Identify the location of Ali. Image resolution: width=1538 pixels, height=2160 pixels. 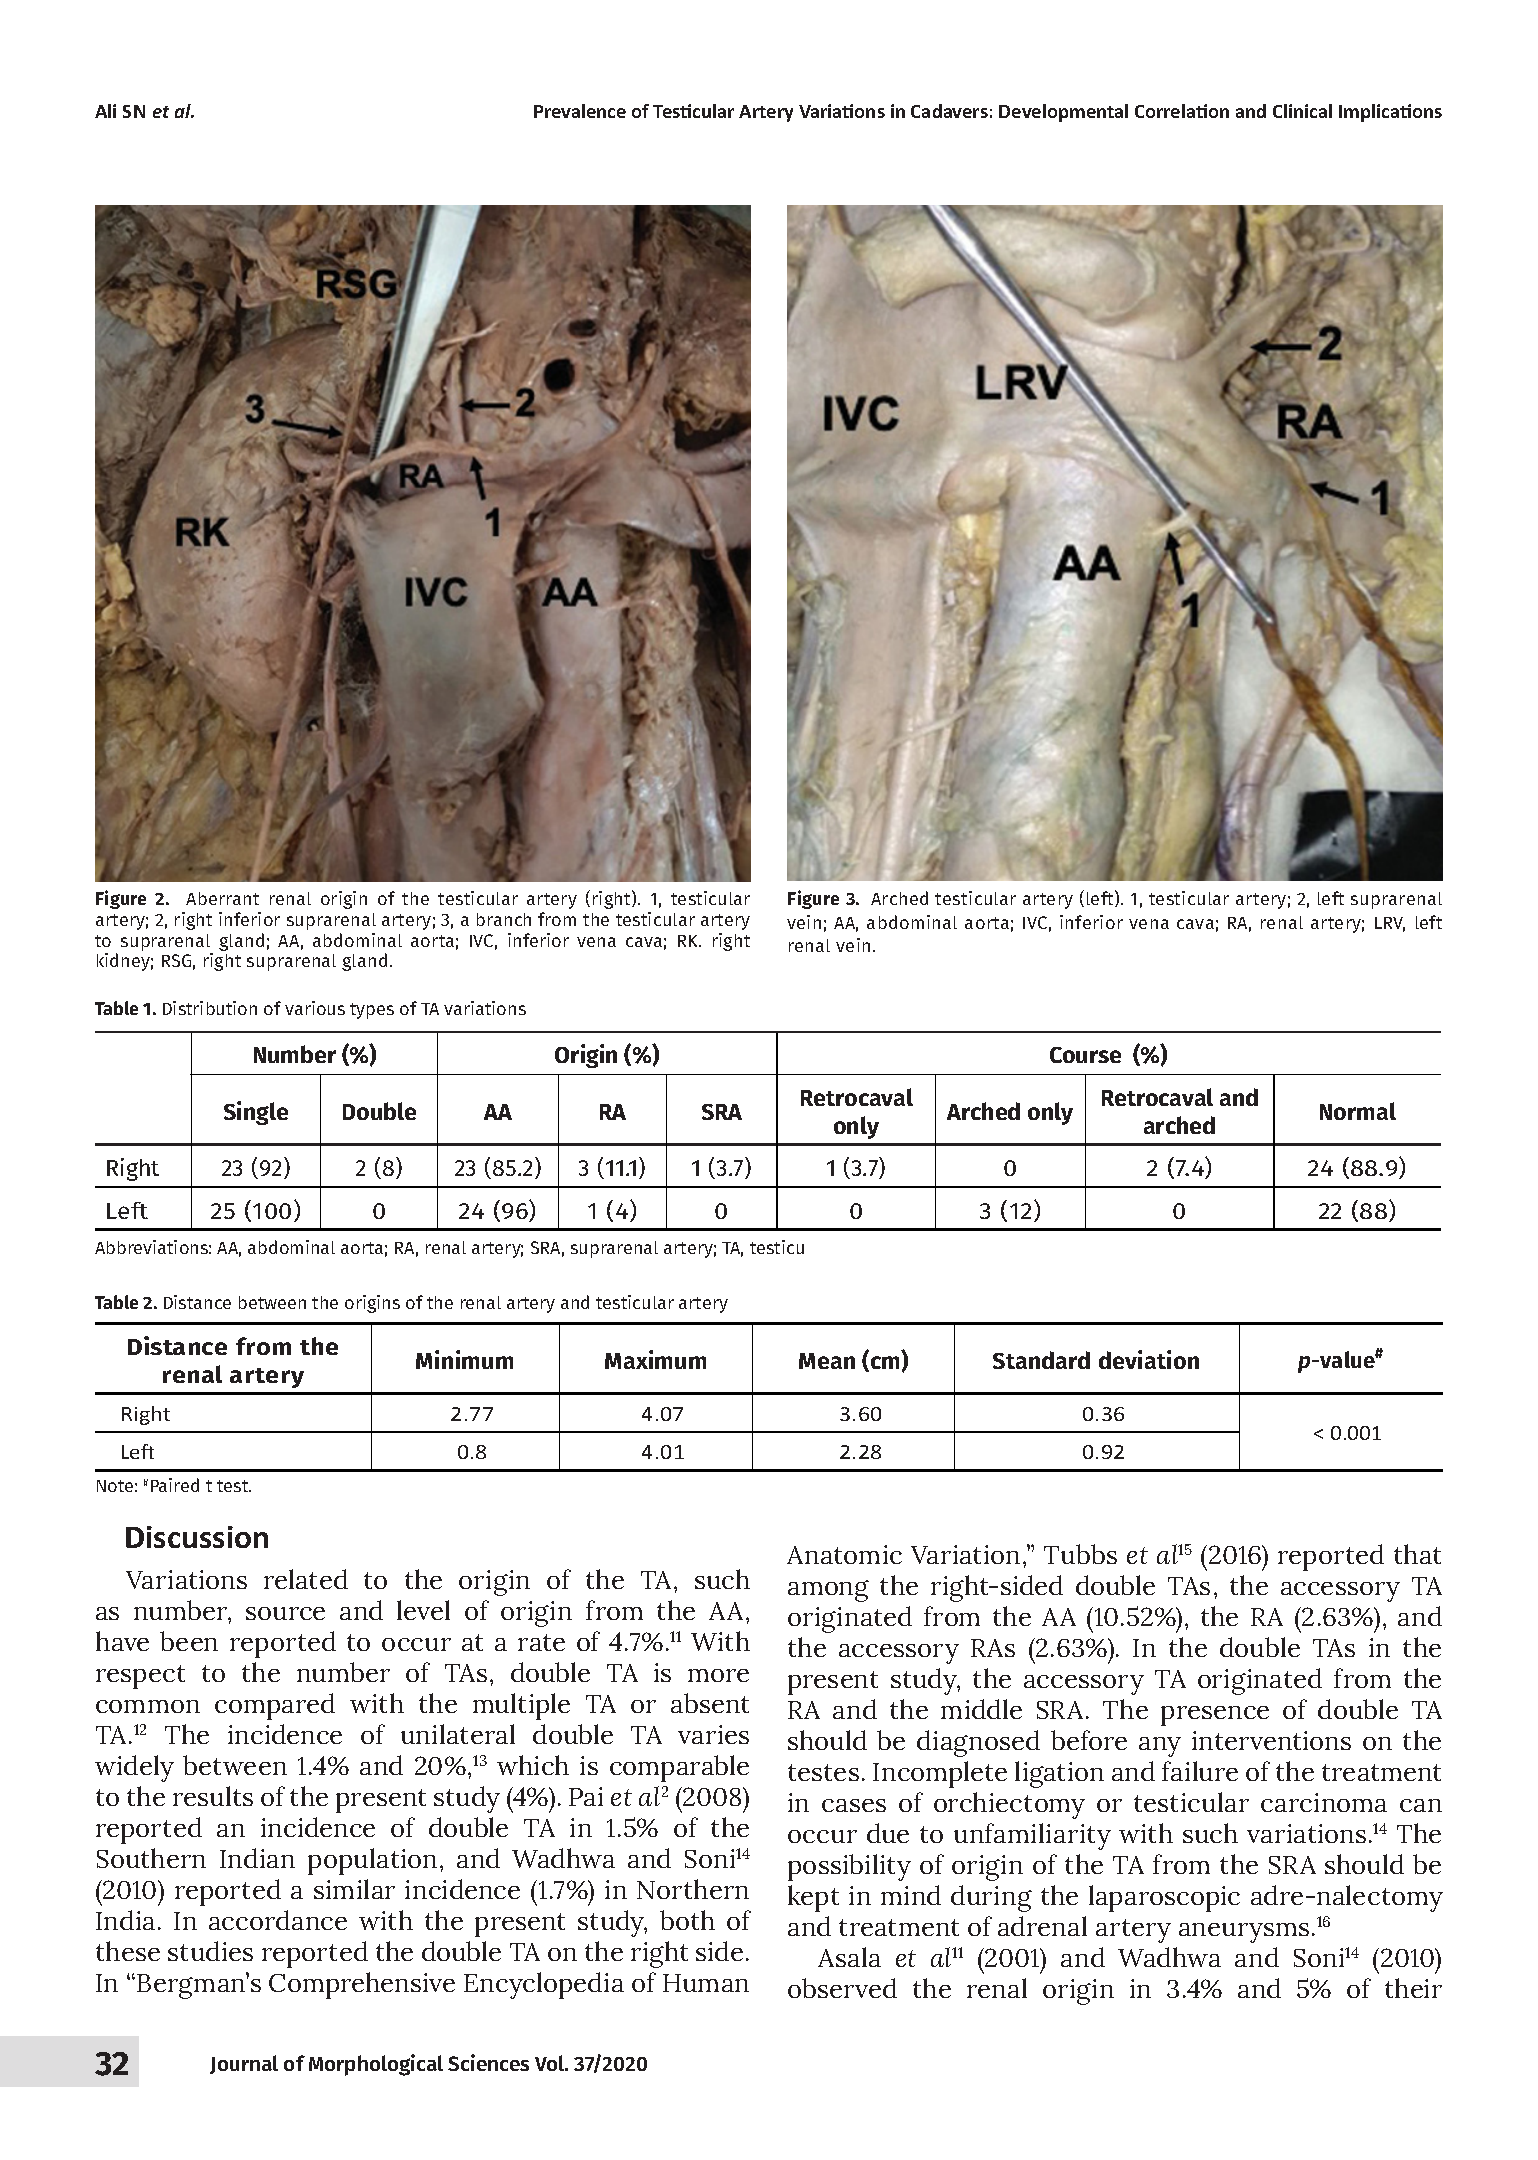
(105, 111).
